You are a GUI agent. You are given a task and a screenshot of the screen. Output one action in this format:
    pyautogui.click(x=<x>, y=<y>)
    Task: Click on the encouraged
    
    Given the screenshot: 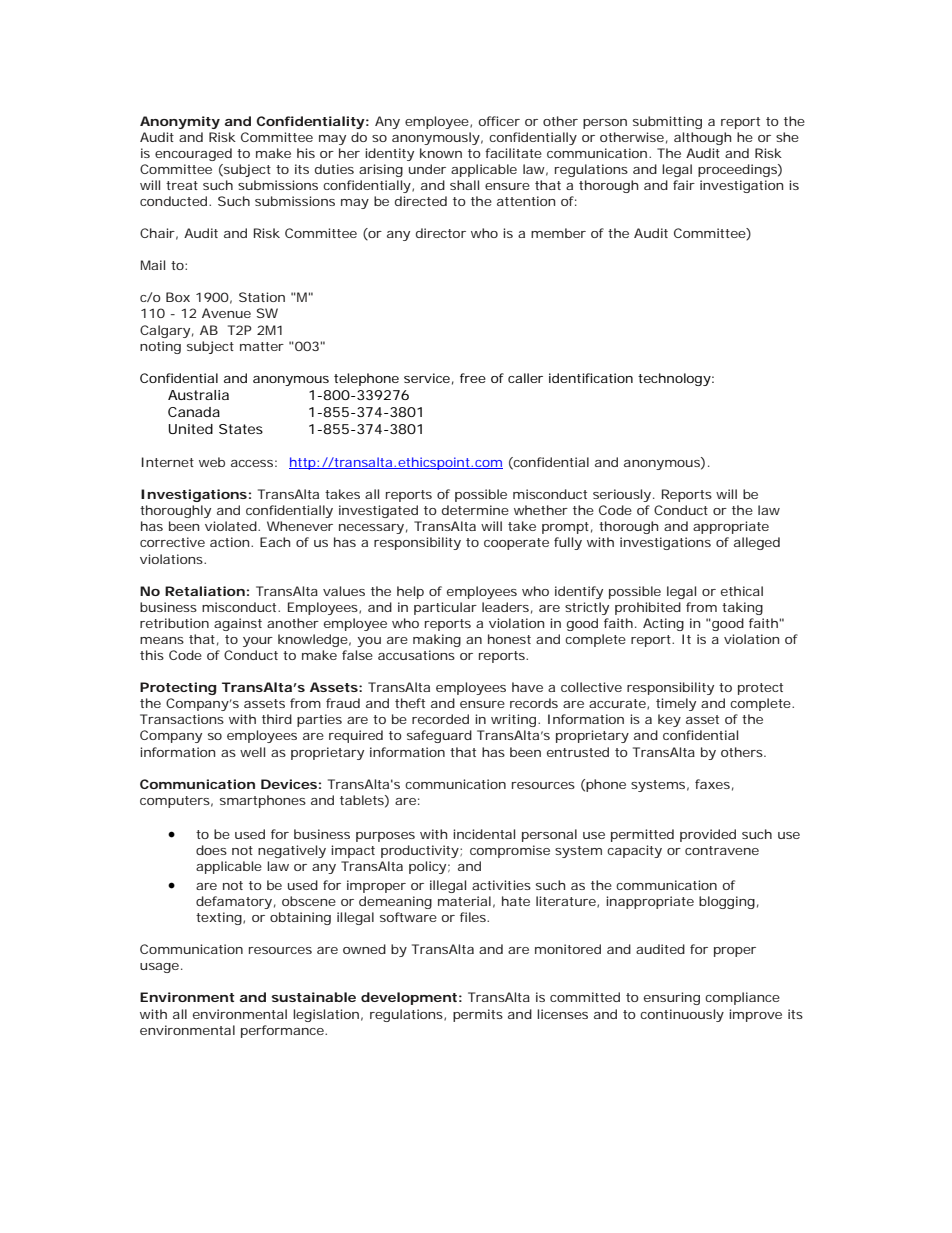 What is the action you would take?
    pyautogui.click(x=193, y=154)
